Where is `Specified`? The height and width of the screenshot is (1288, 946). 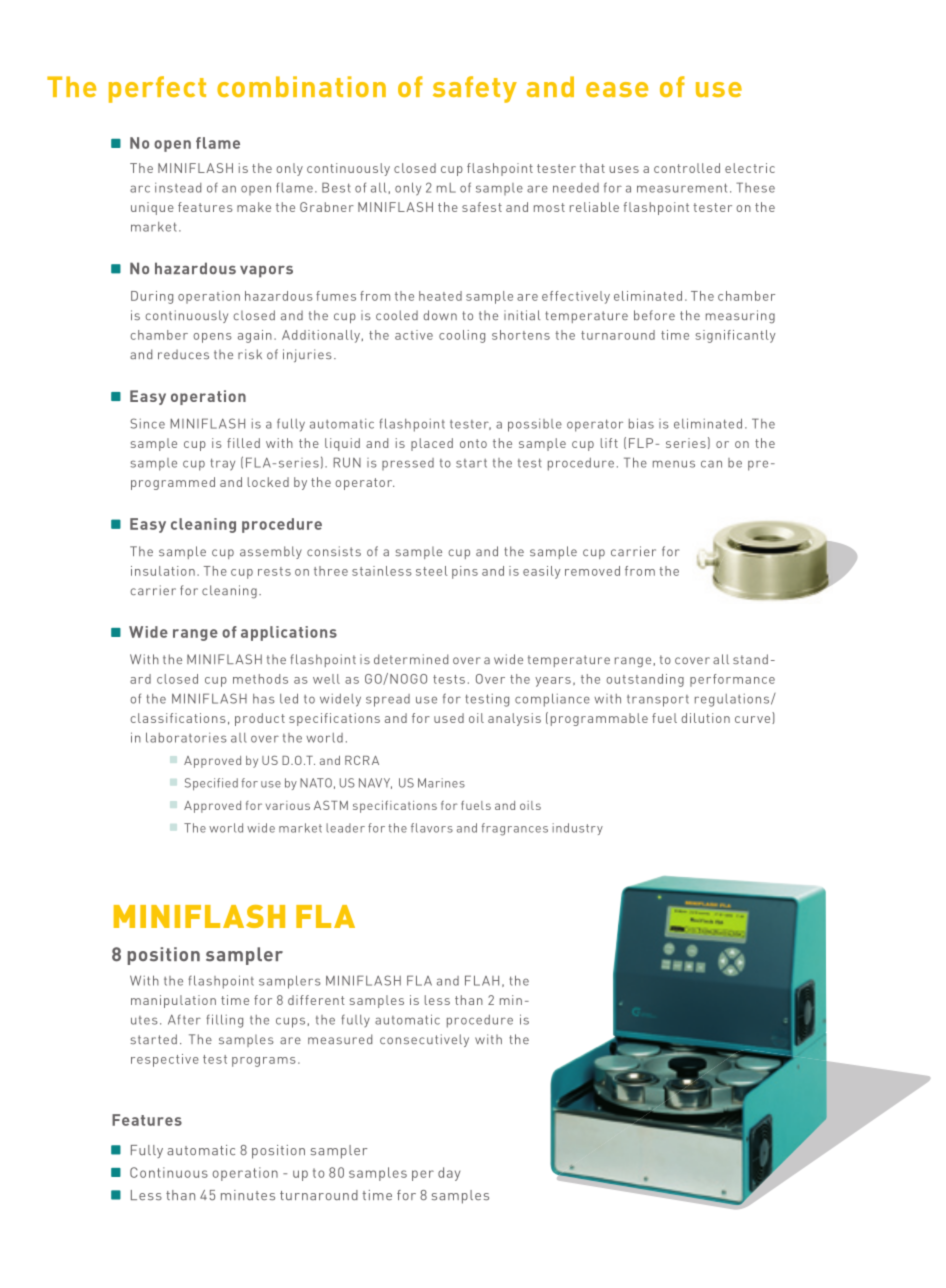
Specified is located at coordinates (211, 784).
